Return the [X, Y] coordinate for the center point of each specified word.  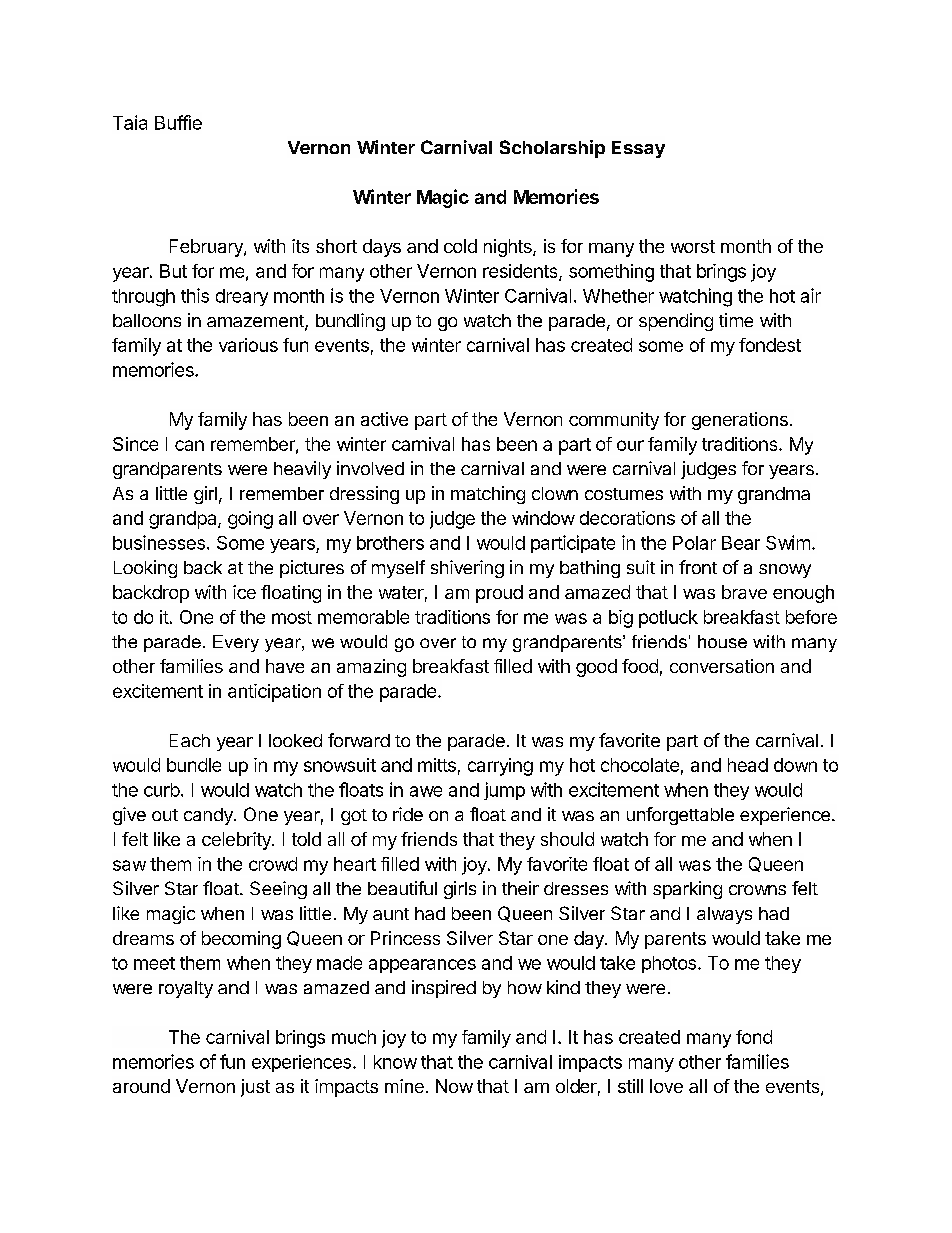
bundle [194, 765]
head [748, 765]
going [250, 520]
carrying [500, 767]
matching [488, 495]
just [255, 1088]
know [395, 1062]
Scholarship [552, 149]
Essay [638, 149]
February [207, 248]
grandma [774, 495]
